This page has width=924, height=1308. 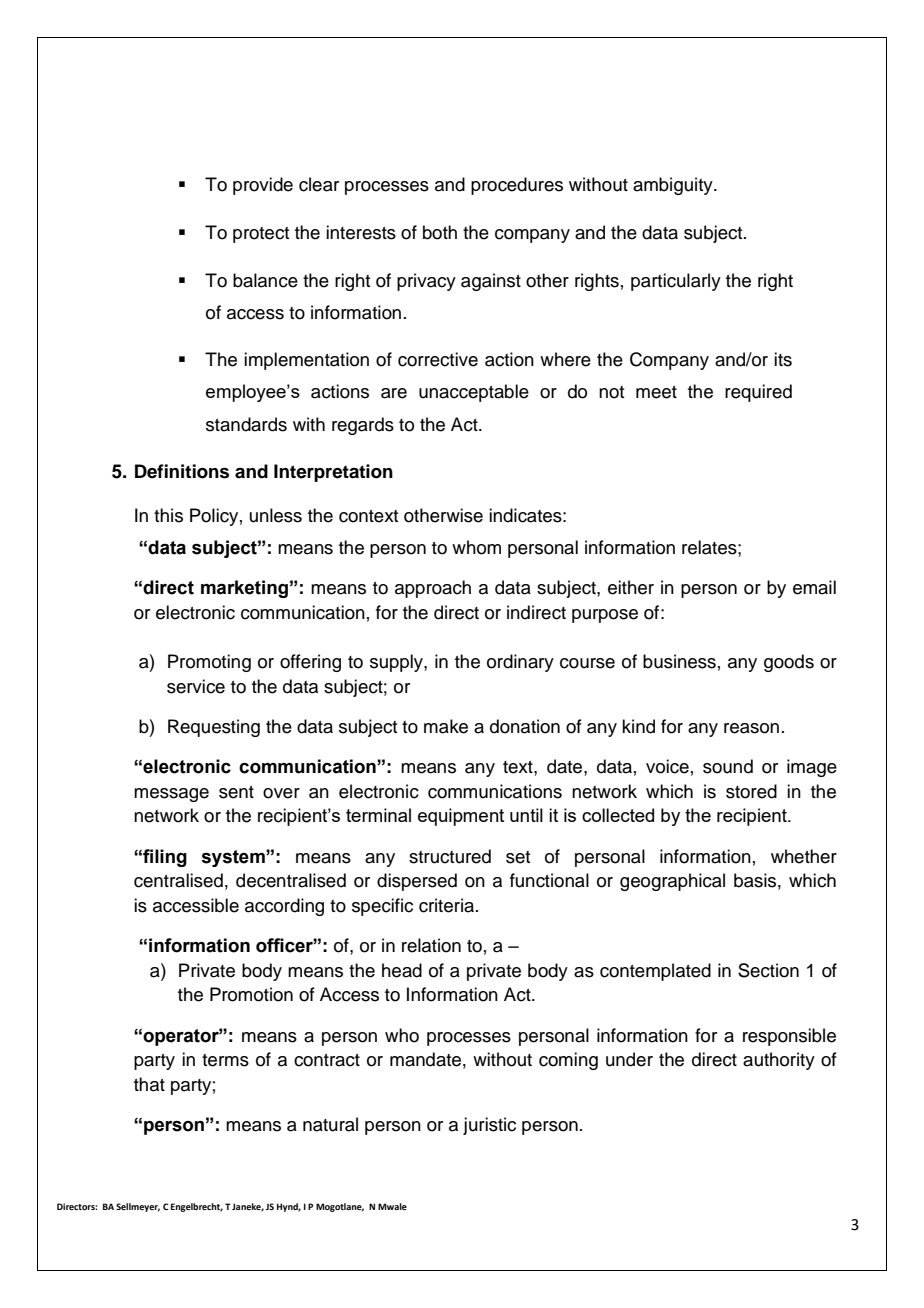 What do you see at coordinates (261, 235) in the page?
I see `protect` at bounding box center [261, 235].
